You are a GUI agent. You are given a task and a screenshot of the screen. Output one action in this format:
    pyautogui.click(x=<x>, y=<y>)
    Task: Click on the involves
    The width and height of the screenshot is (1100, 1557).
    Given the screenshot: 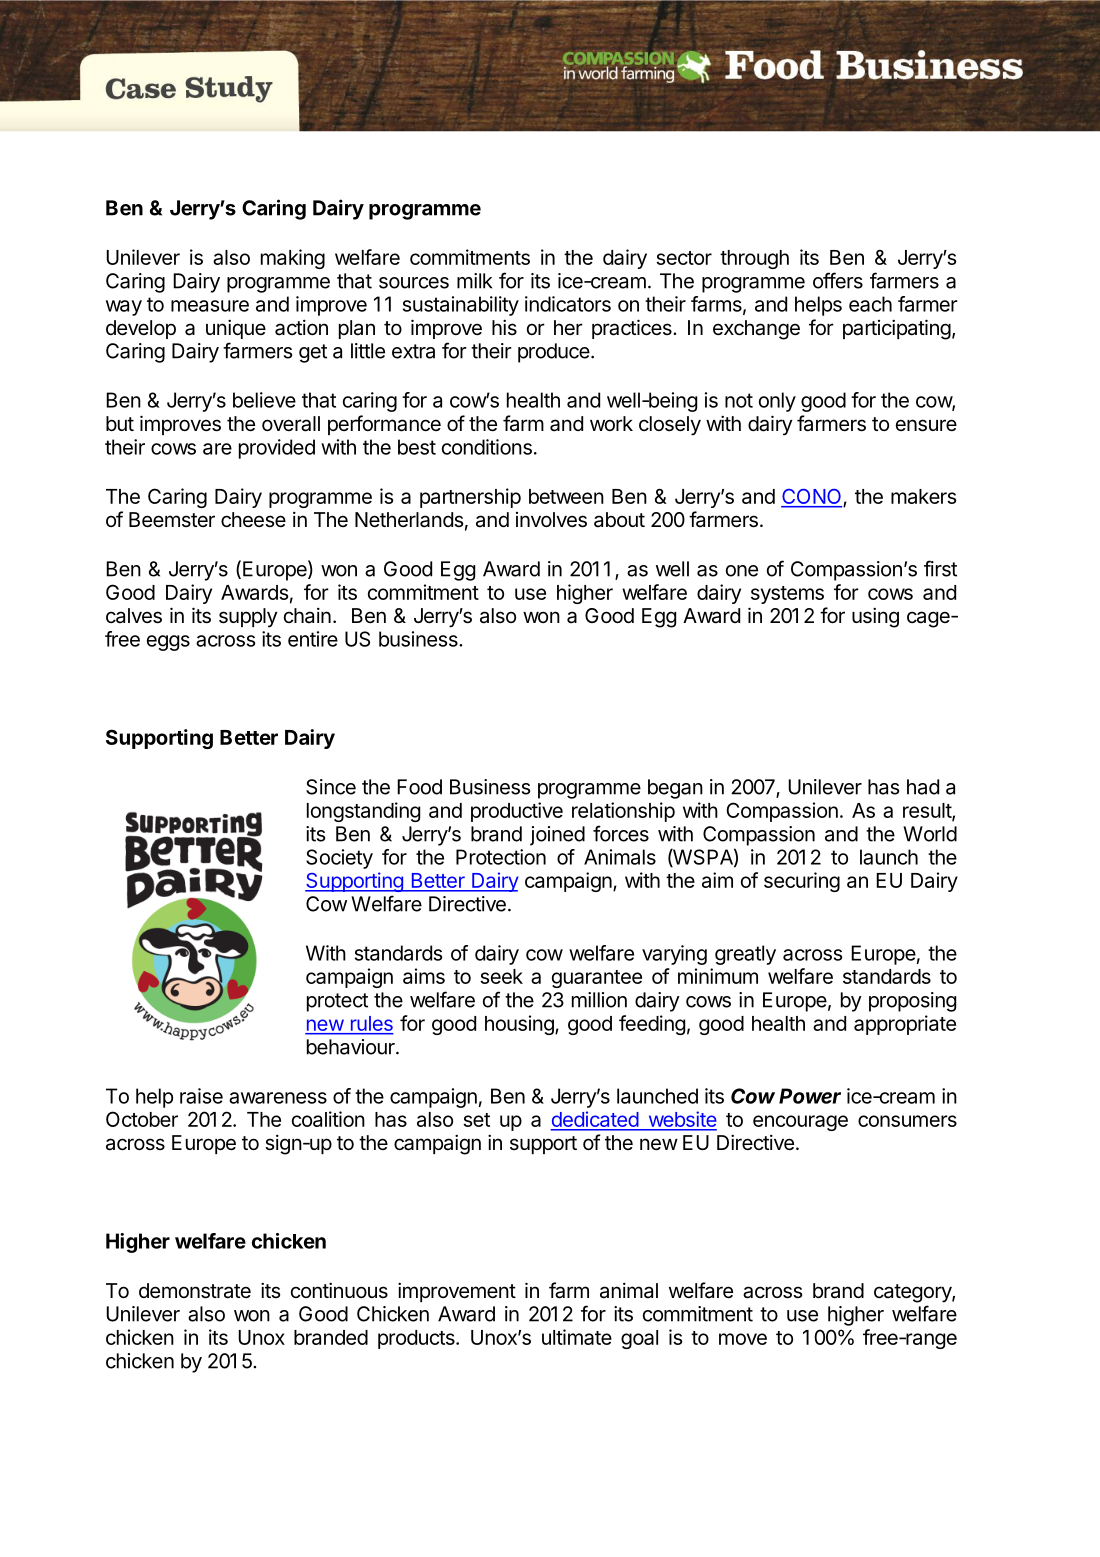 What is the action you would take?
    pyautogui.click(x=551, y=520)
